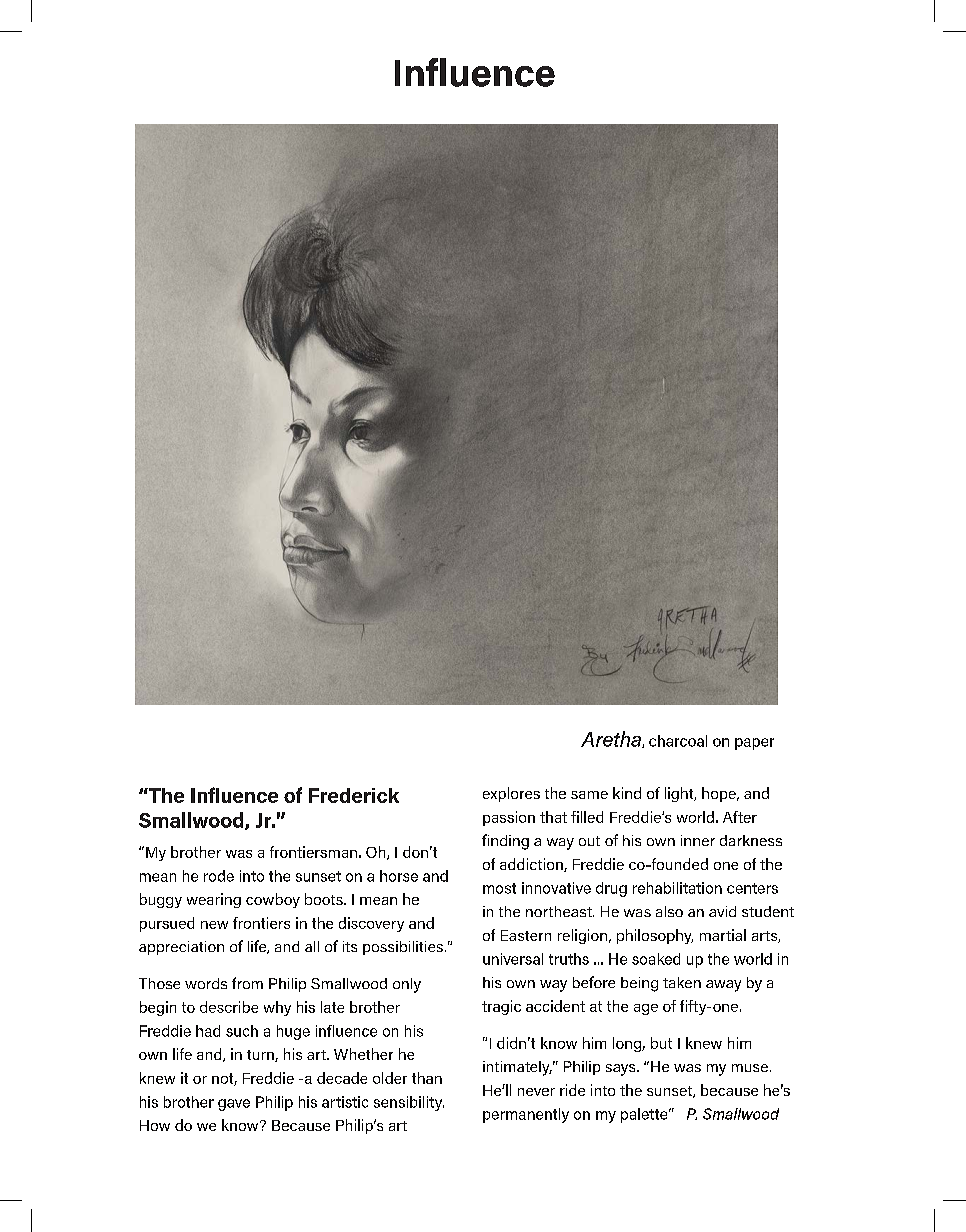 The height and width of the document is (1232, 966). What do you see at coordinates (678, 741) in the document?
I see `charcoal` at bounding box center [678, 741].
